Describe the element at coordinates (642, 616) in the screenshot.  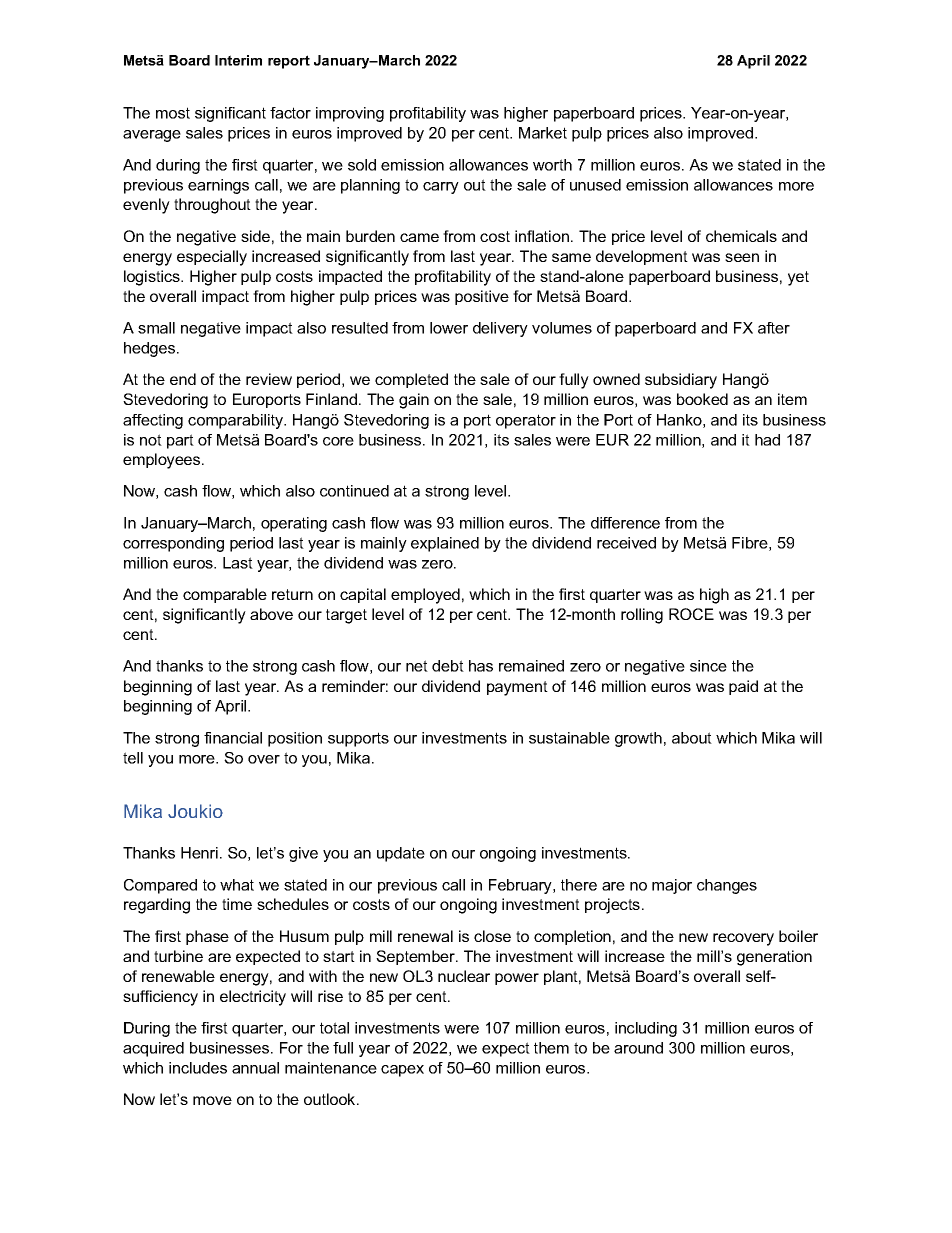
I see `rolling` at that location.
